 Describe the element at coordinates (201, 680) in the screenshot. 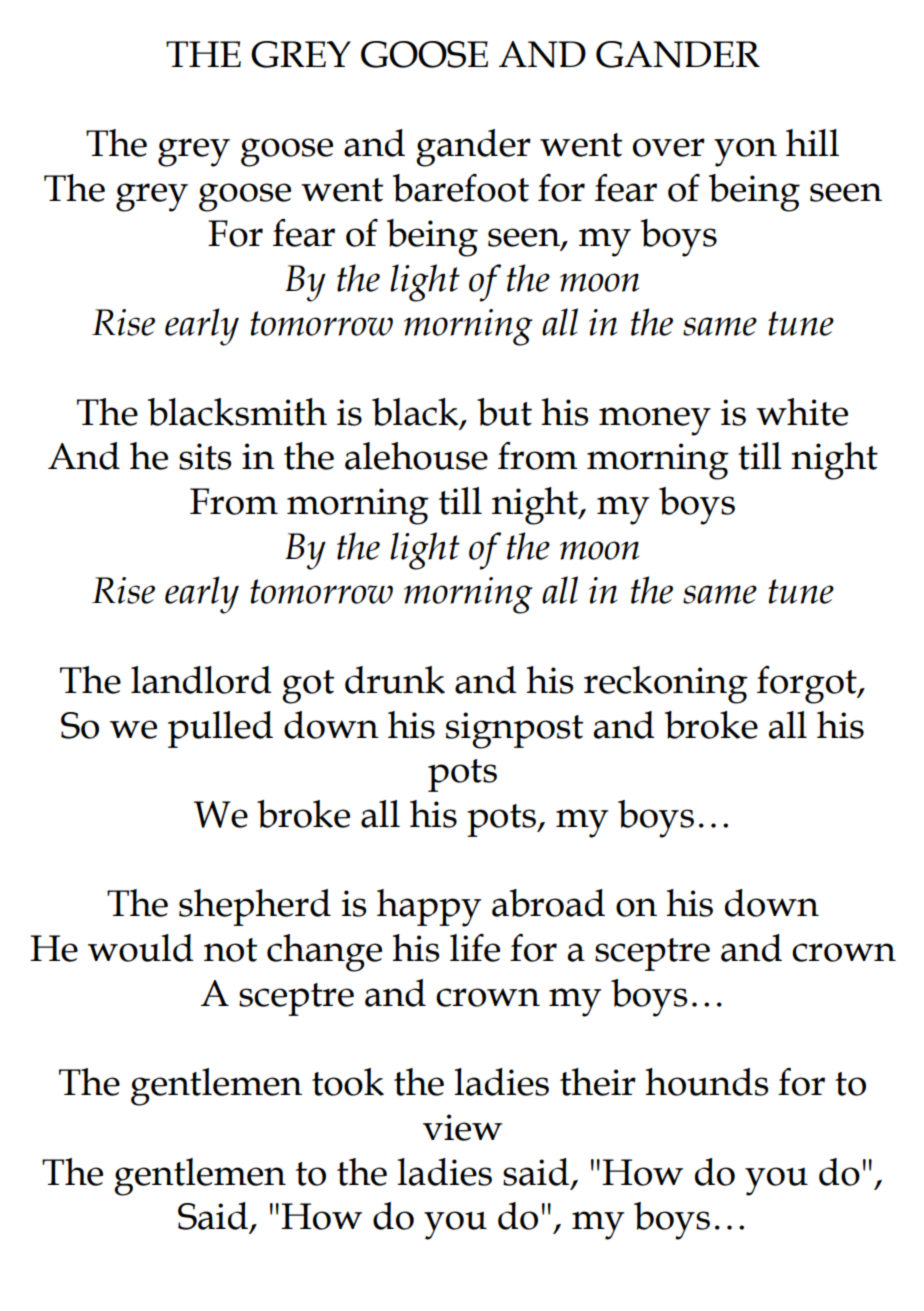

I see `landlord` at that location.
